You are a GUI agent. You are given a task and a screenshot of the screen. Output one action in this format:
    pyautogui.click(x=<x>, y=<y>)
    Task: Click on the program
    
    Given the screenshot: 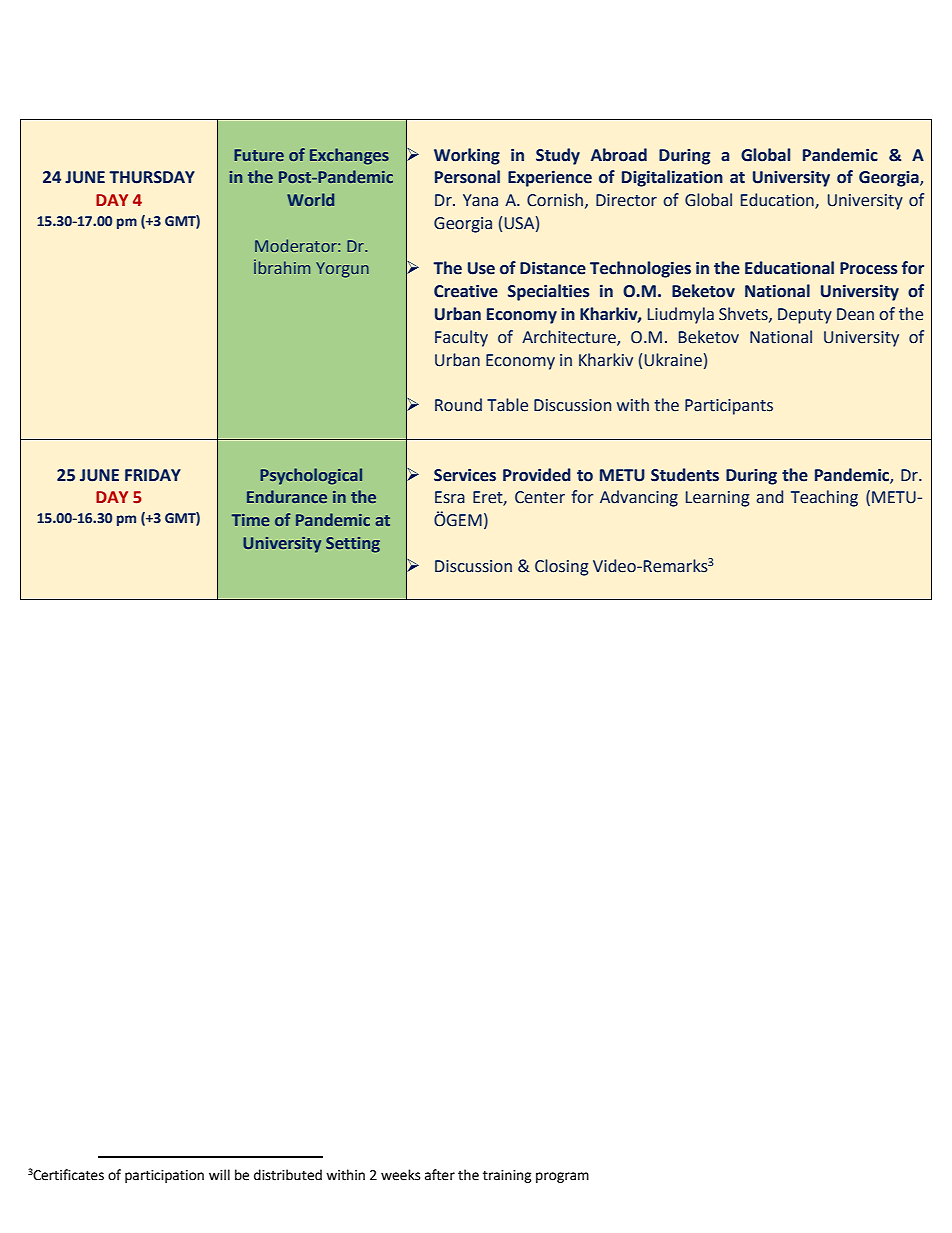 What is the action you would take?
    pyautogui.click(x=562, y=1177)
